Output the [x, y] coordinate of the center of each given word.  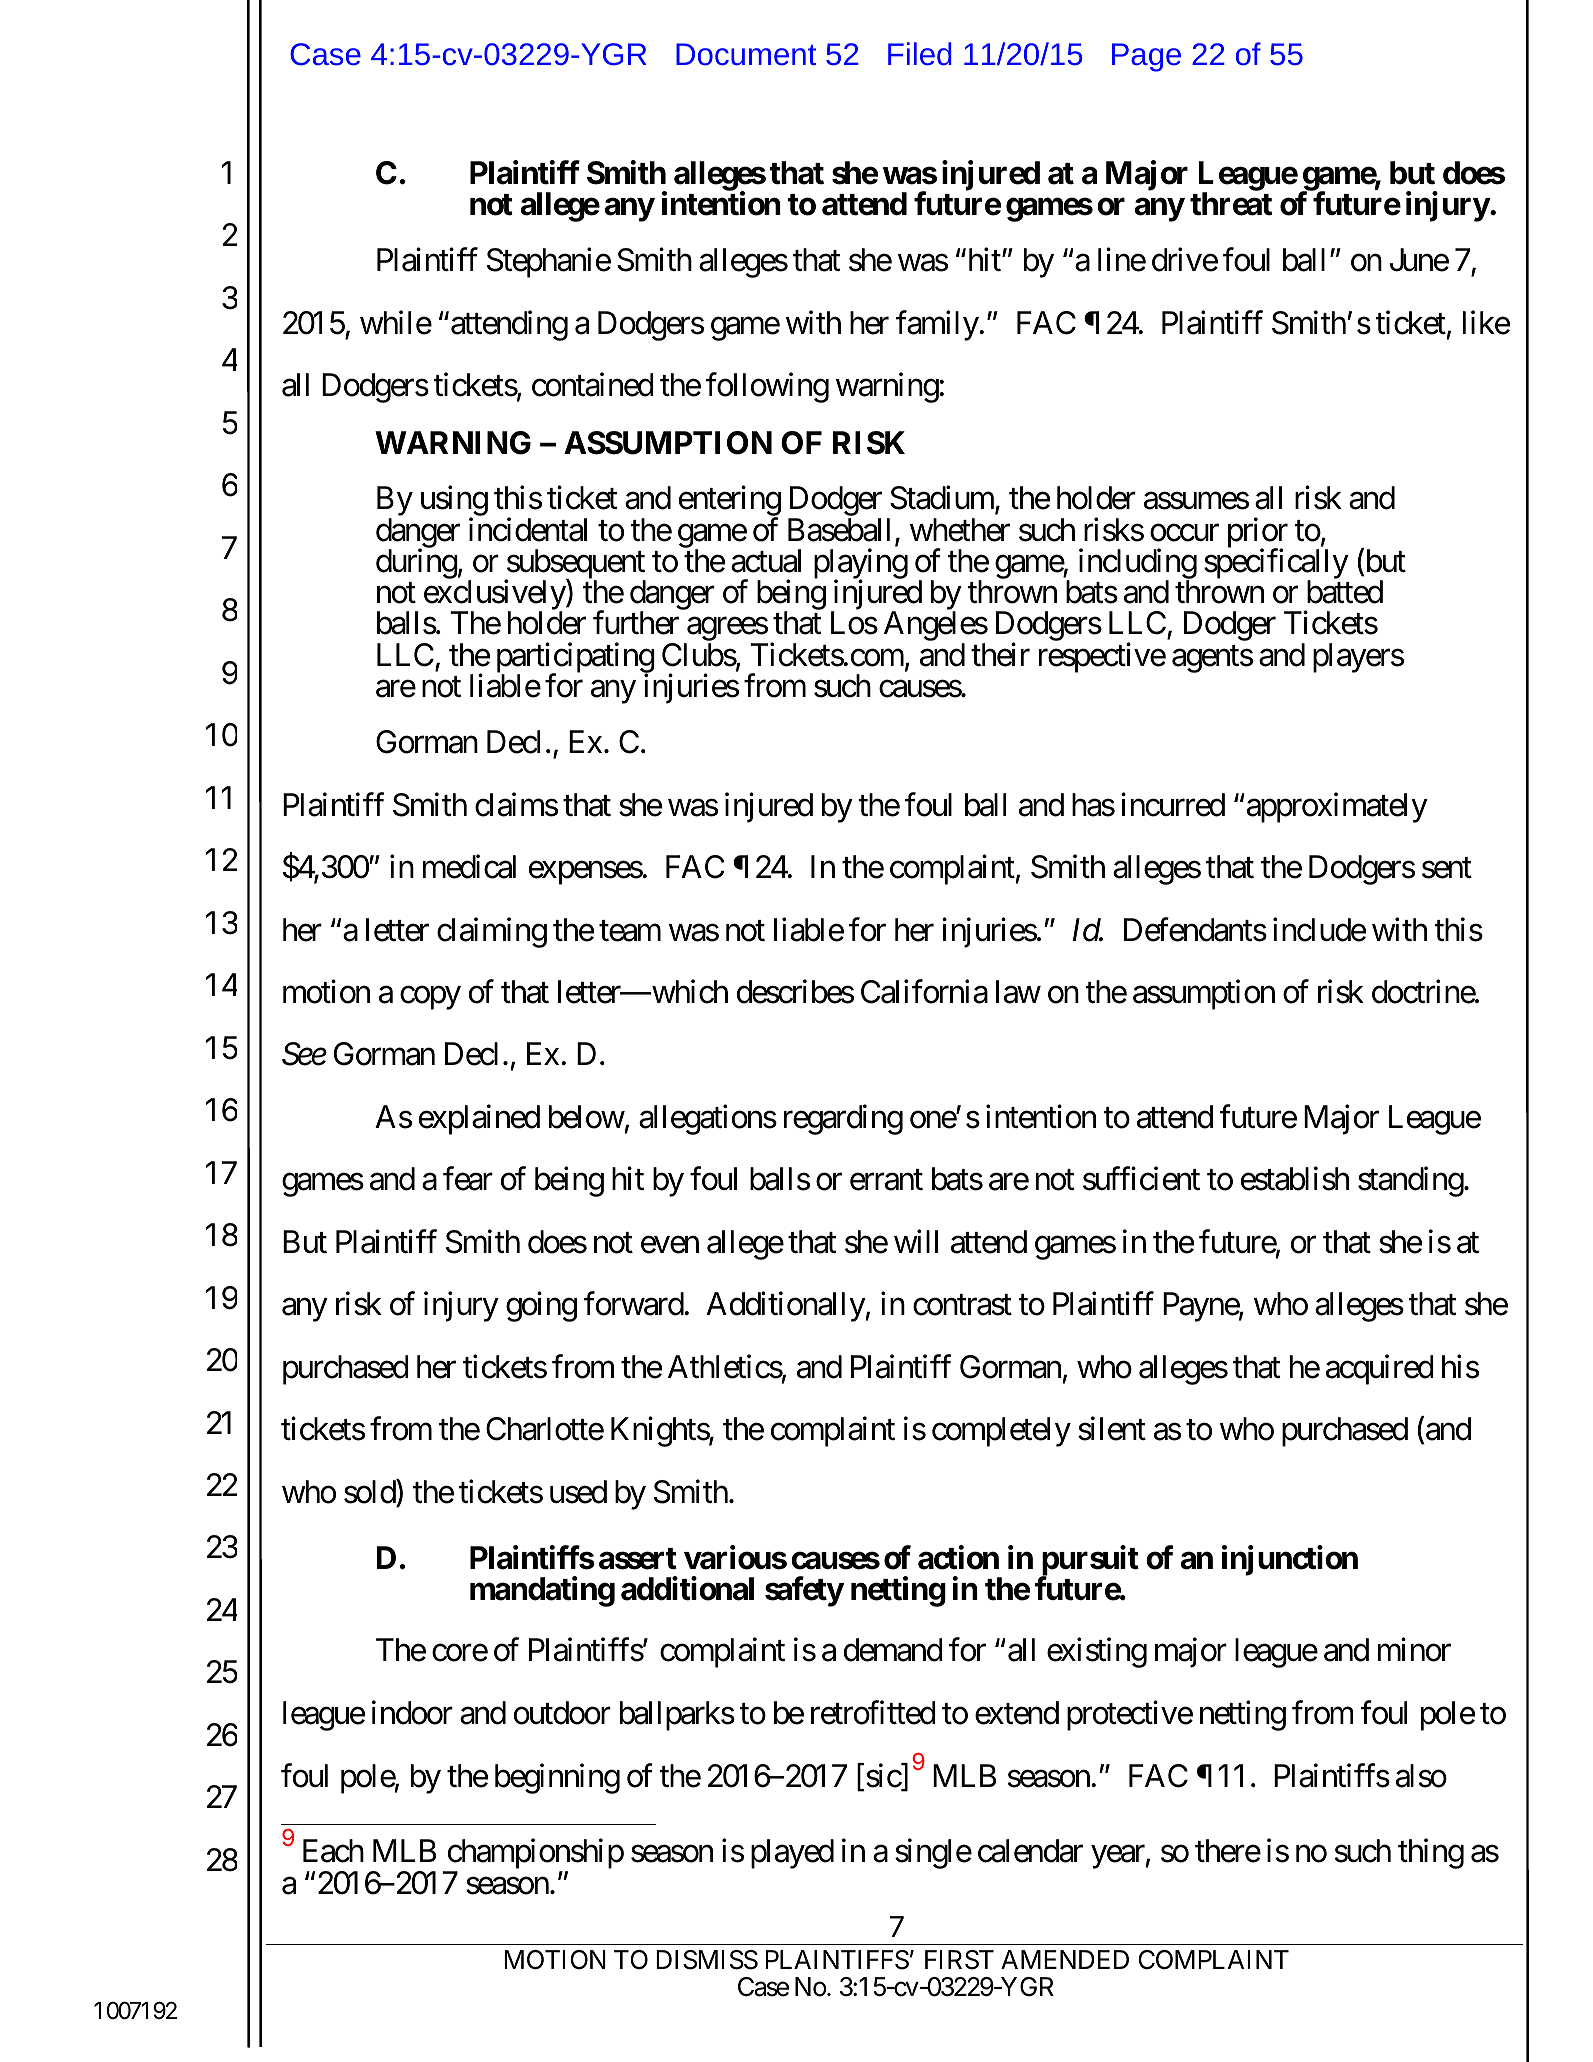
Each [333, 1851]
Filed [920, 53]
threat [1231, 204]
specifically [1276, 565]
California [924, 992]
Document [746, 54]
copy [430, 998]
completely [1001, 1432]
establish [1295, 1179]
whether [960, 530]
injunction [1290, 1560]
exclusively [495, 596]
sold [370, 1492]
